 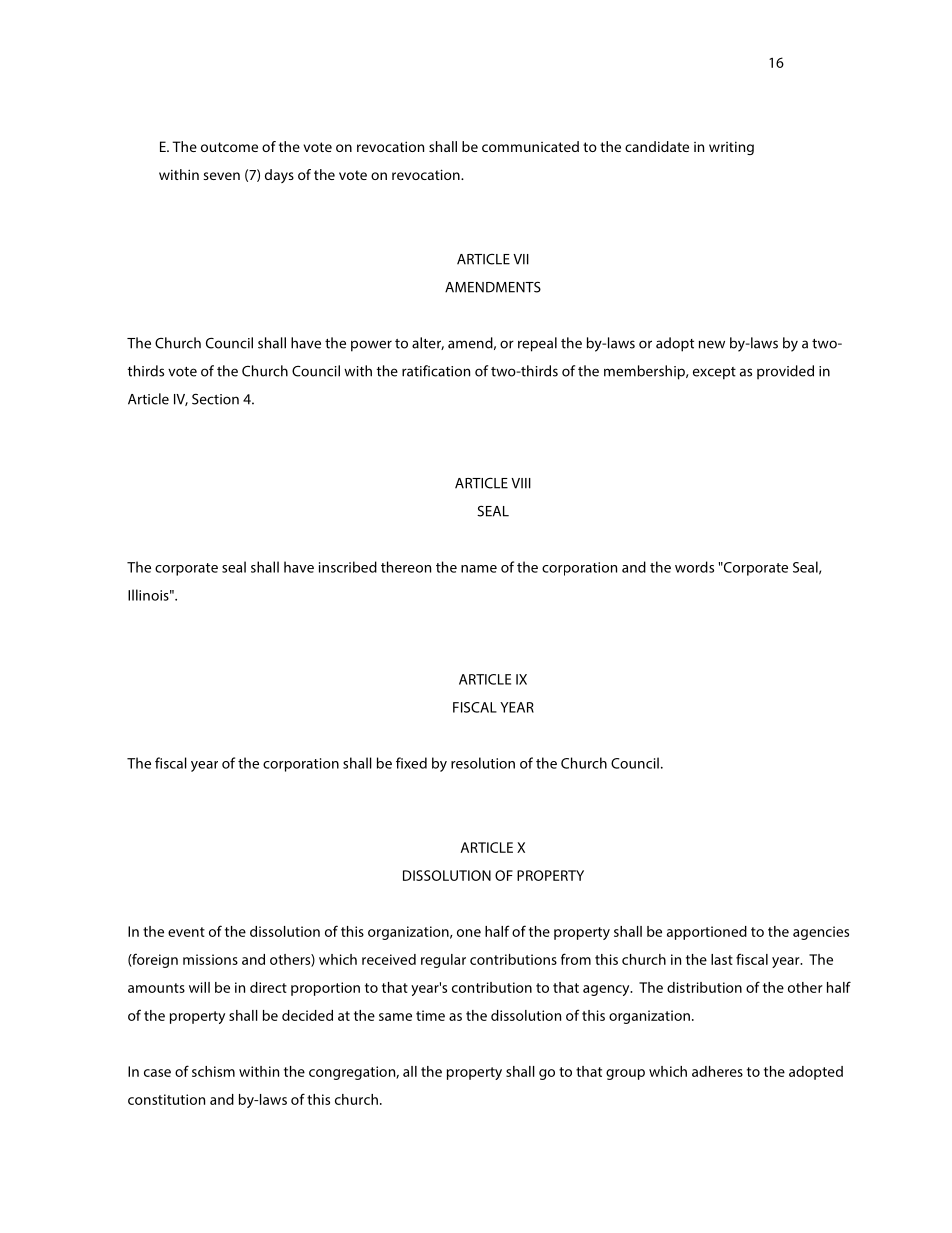 What do you see at coordinates (521, 483) in the image?
I see `VIII` at bounding box center [521, 483].
